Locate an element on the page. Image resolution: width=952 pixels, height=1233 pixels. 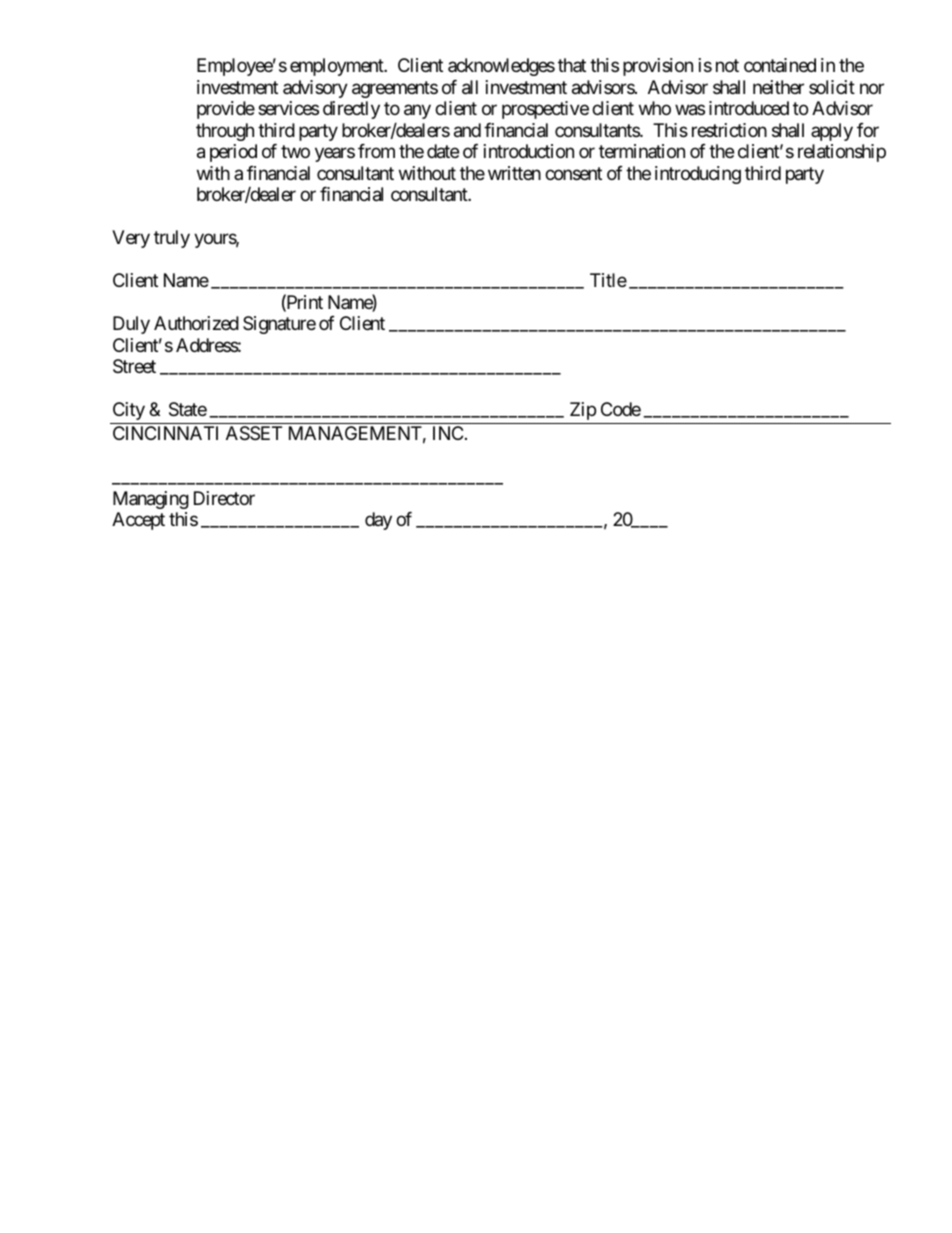
Street is located at coordinates (134, 366).
